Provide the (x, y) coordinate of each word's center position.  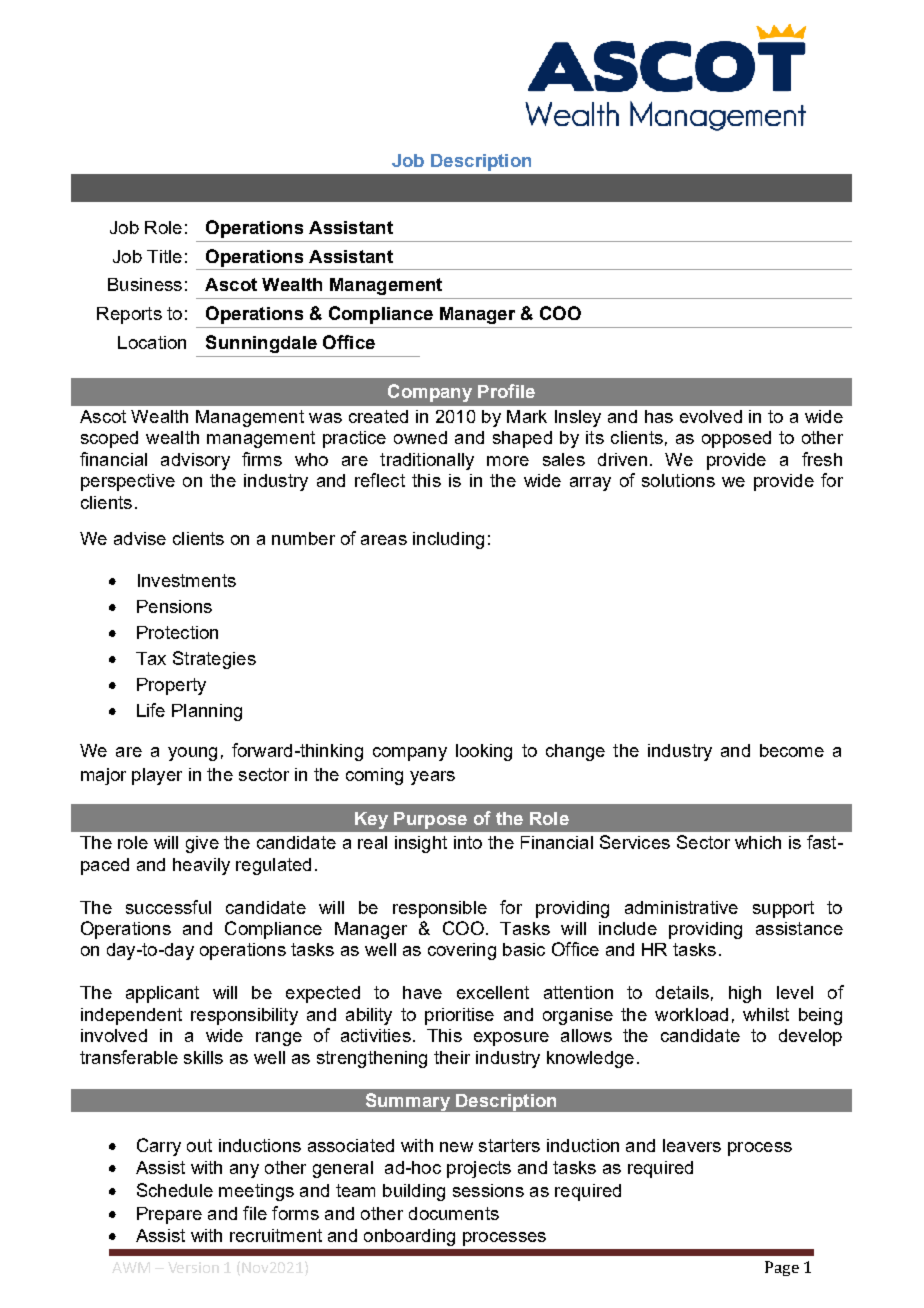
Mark (527, 416)
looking (484, 752)
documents (454, 1213)
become (792, 750)
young (192, 754)
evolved (711, 416)
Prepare (169, 1215)
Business (145, 284)
